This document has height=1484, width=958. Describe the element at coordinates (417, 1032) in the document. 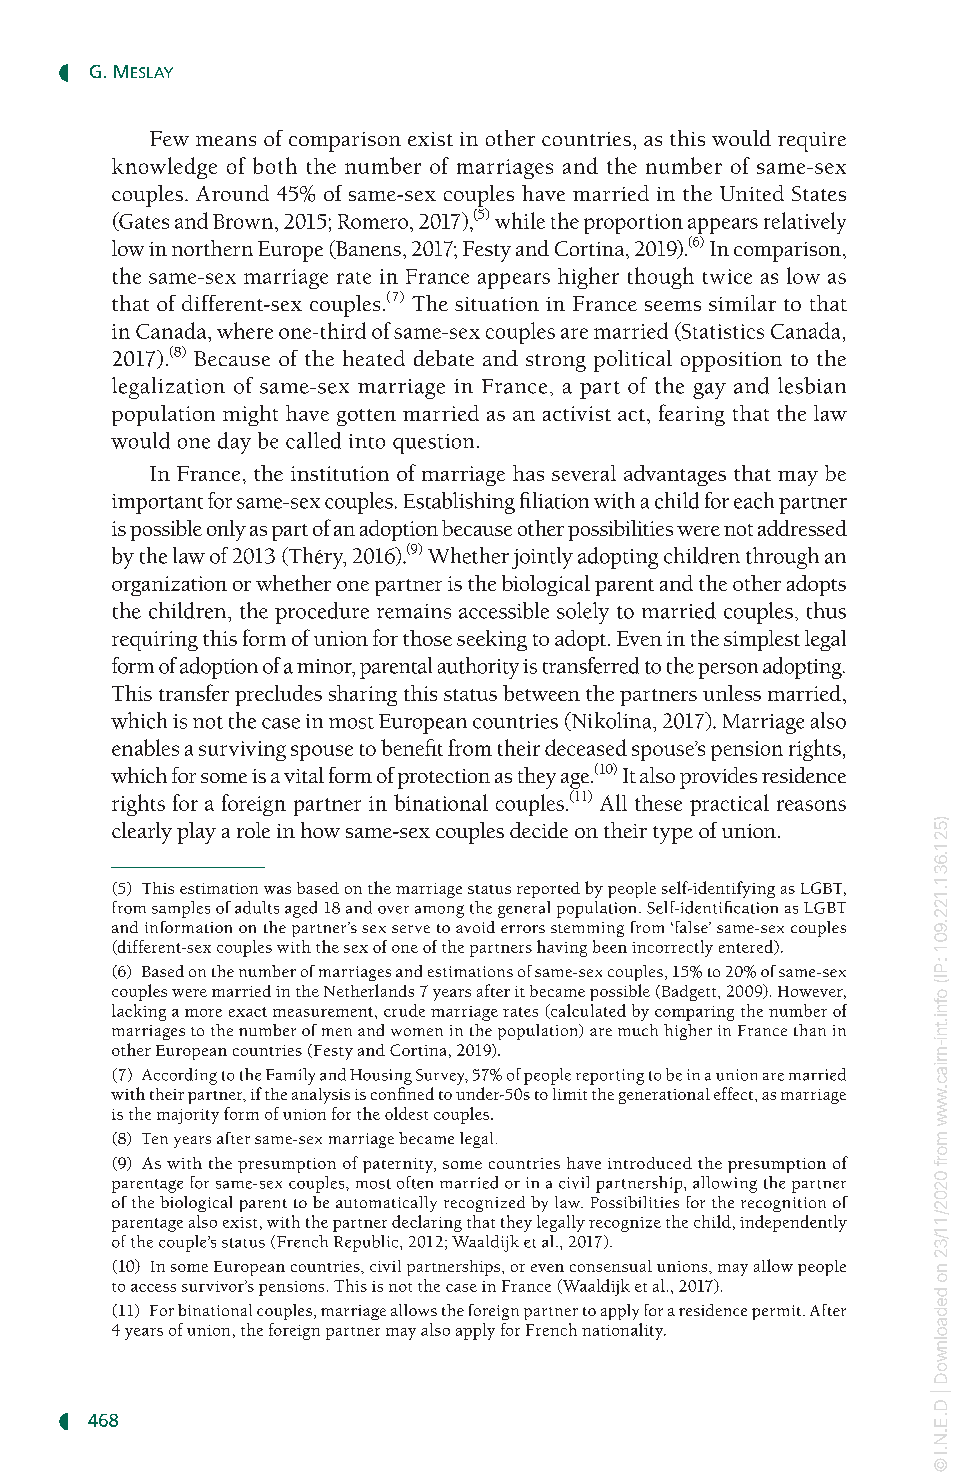

I see `women` at that location.
